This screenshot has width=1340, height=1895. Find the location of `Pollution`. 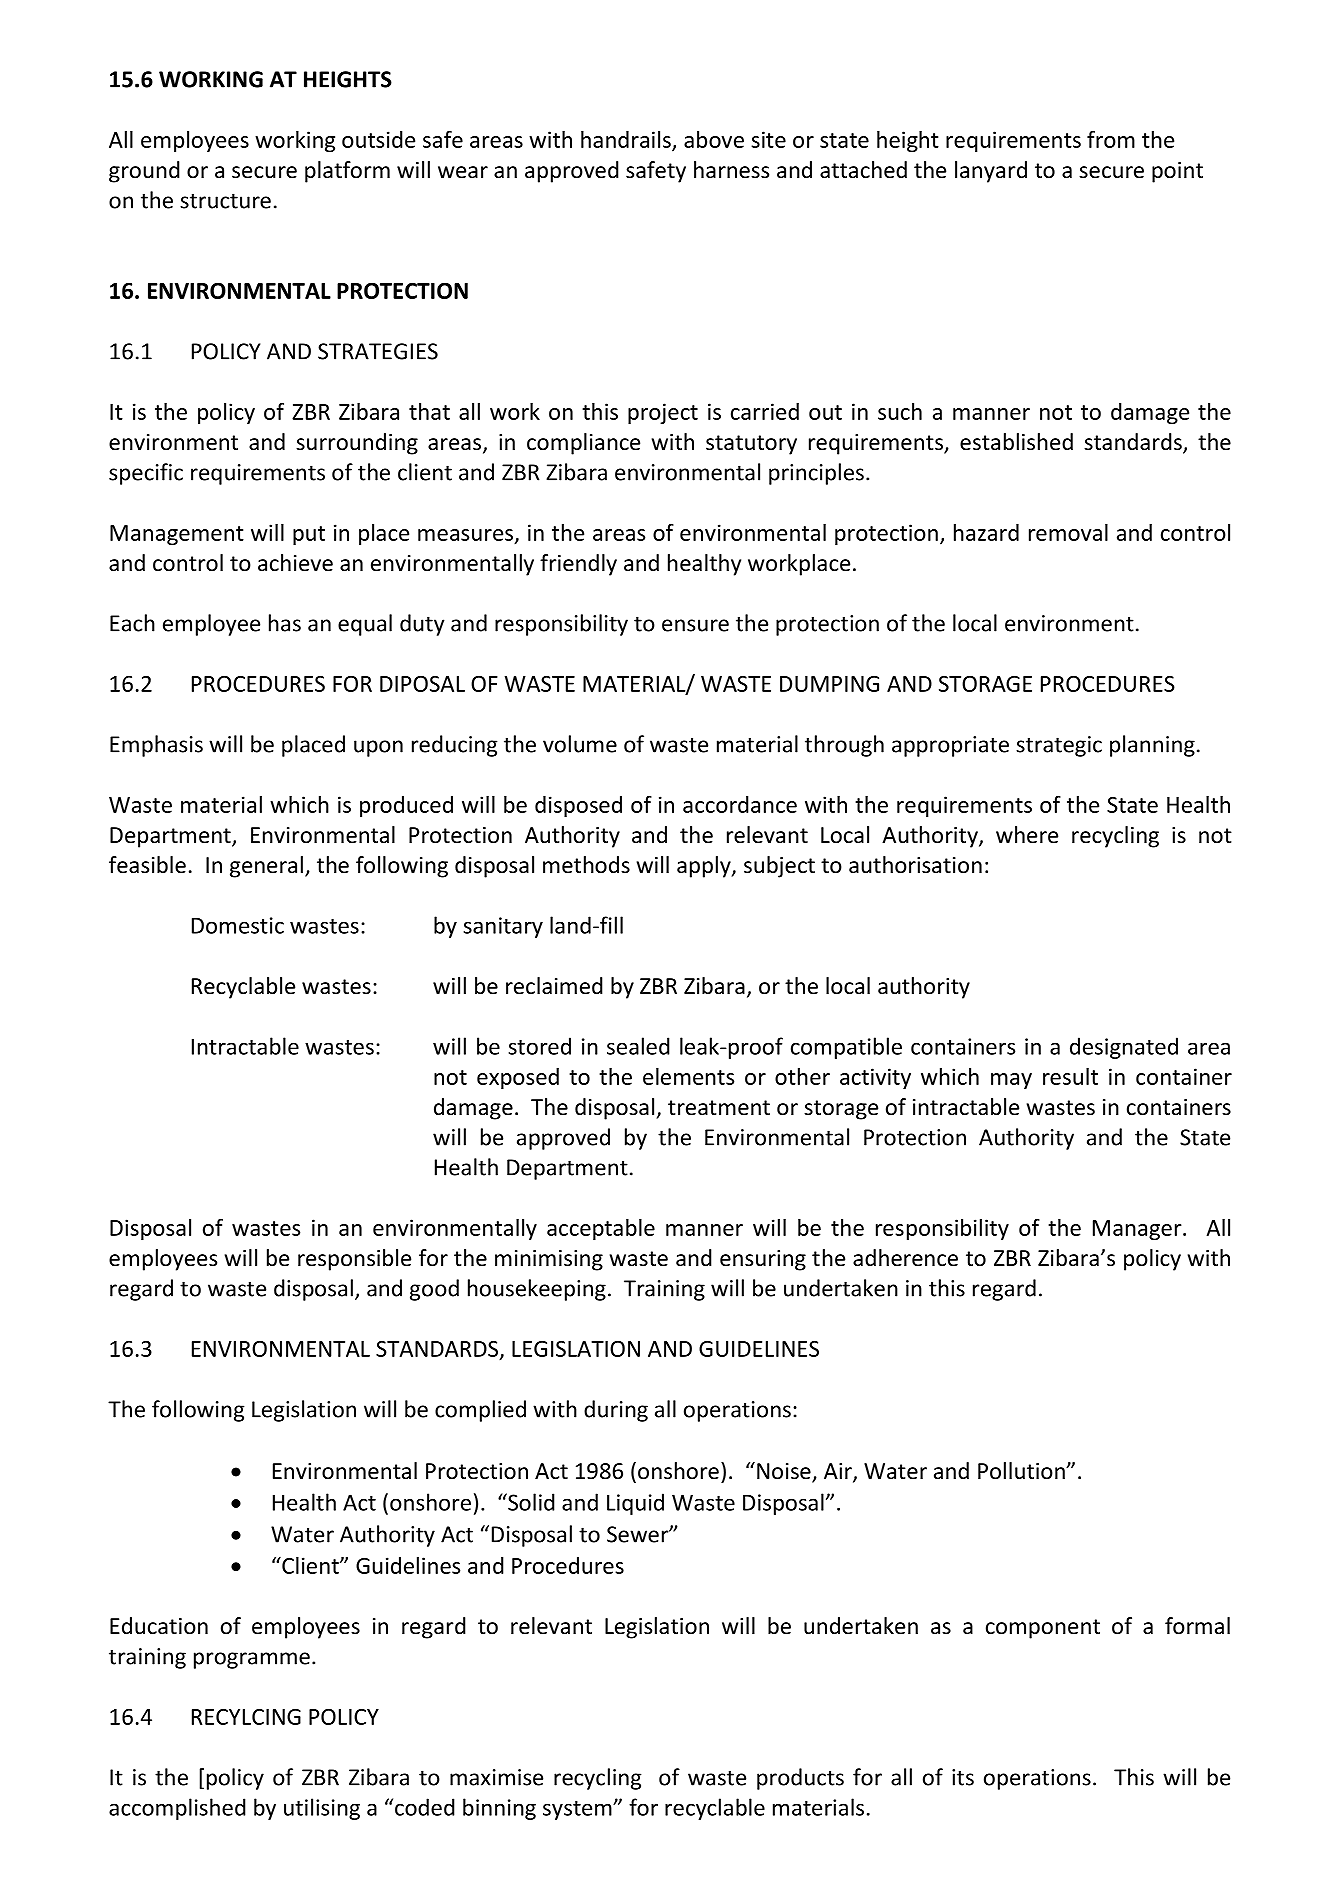

Pollution is located at coordinates (1022, 1471).
